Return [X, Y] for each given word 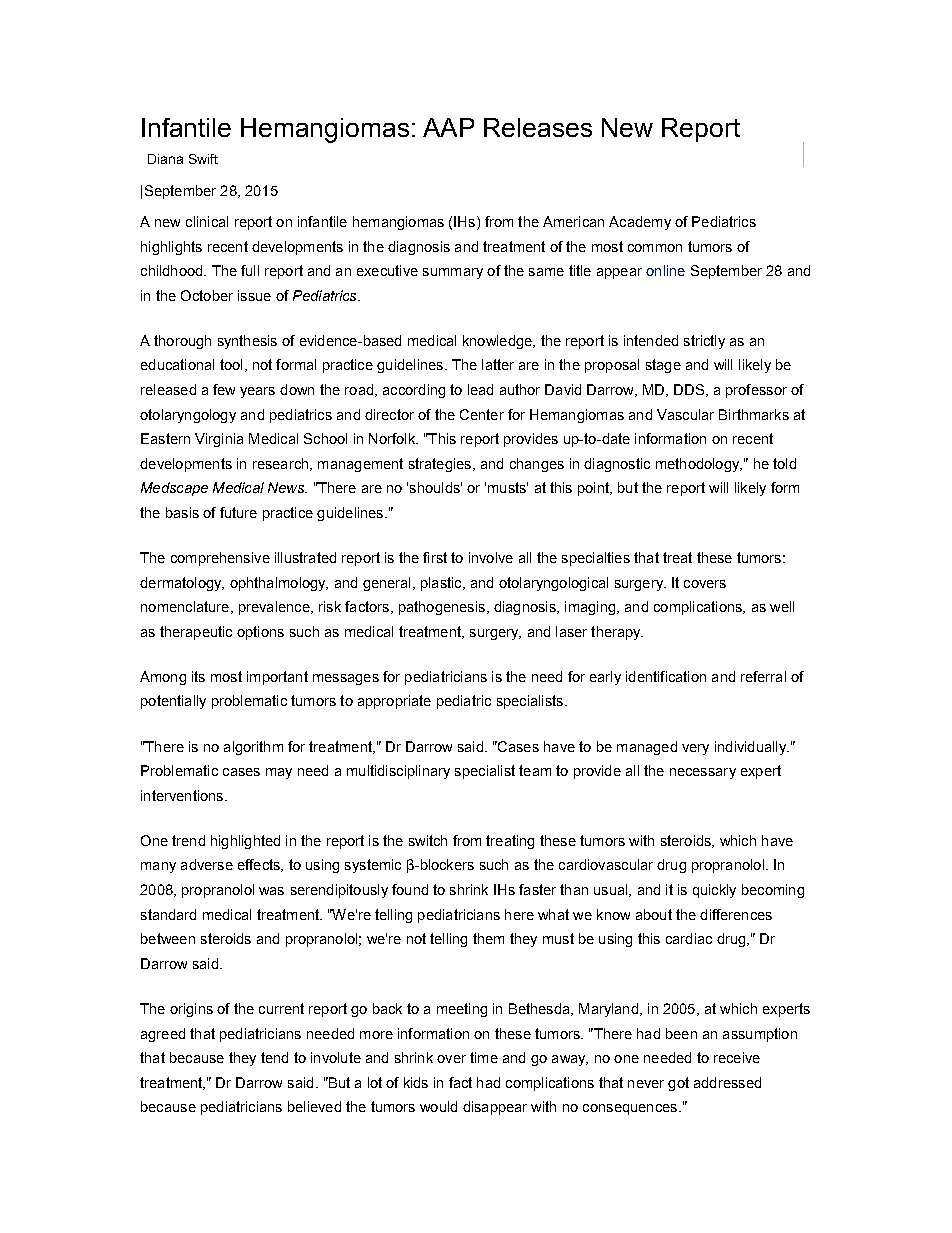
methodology [699, 465]
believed [314, 1106]
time [484, 1057]
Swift [203, 159]
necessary [703, 773]
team [535, 770]
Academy [640, 223]
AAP [448, 127]
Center [482, 414]
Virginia [219, 440]
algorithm [253, 748]
